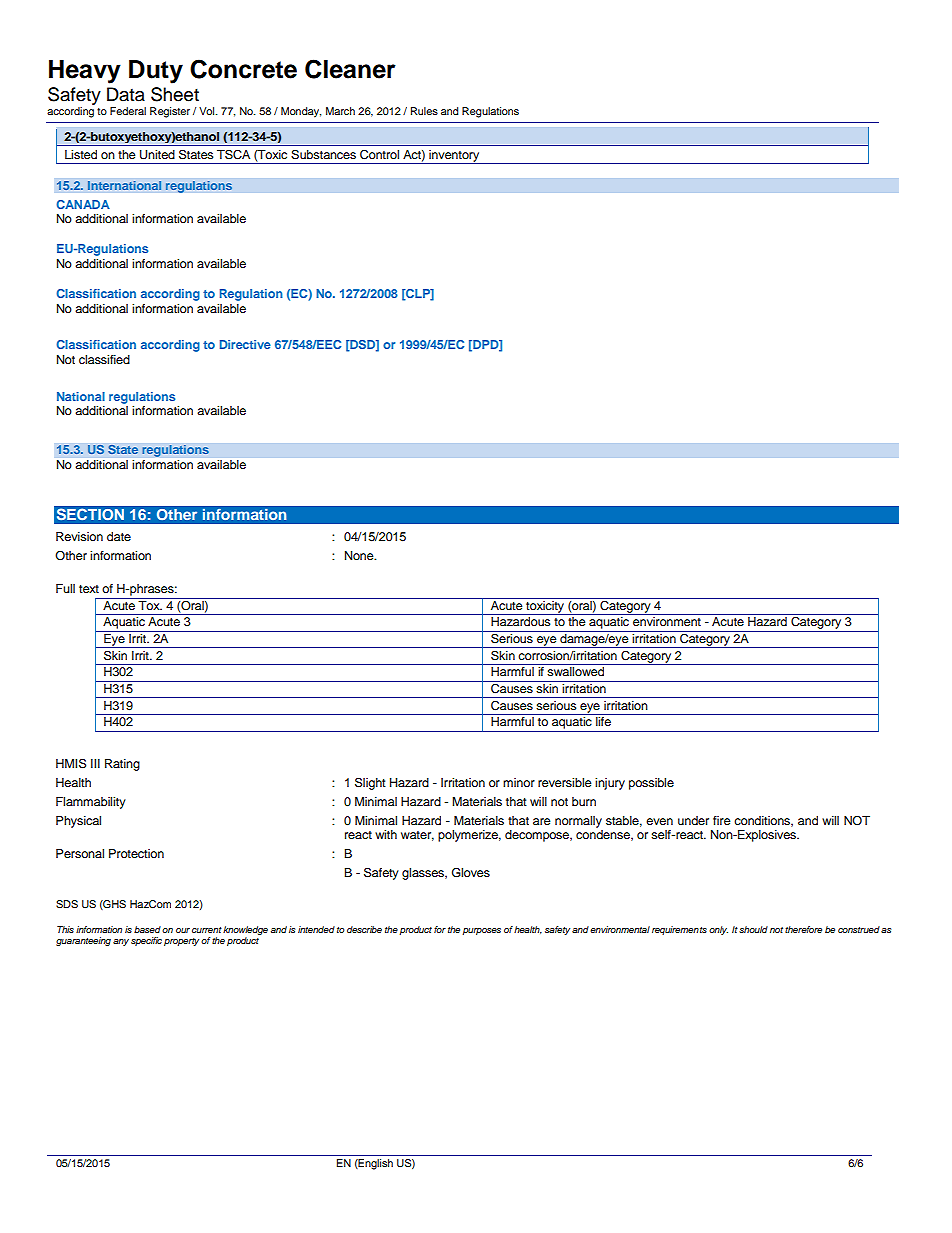 The width and height of the screenshot is (952, 1233). Describe the element at coordinates (454, 157) in the screenshot. I see `inventory` at that location.
